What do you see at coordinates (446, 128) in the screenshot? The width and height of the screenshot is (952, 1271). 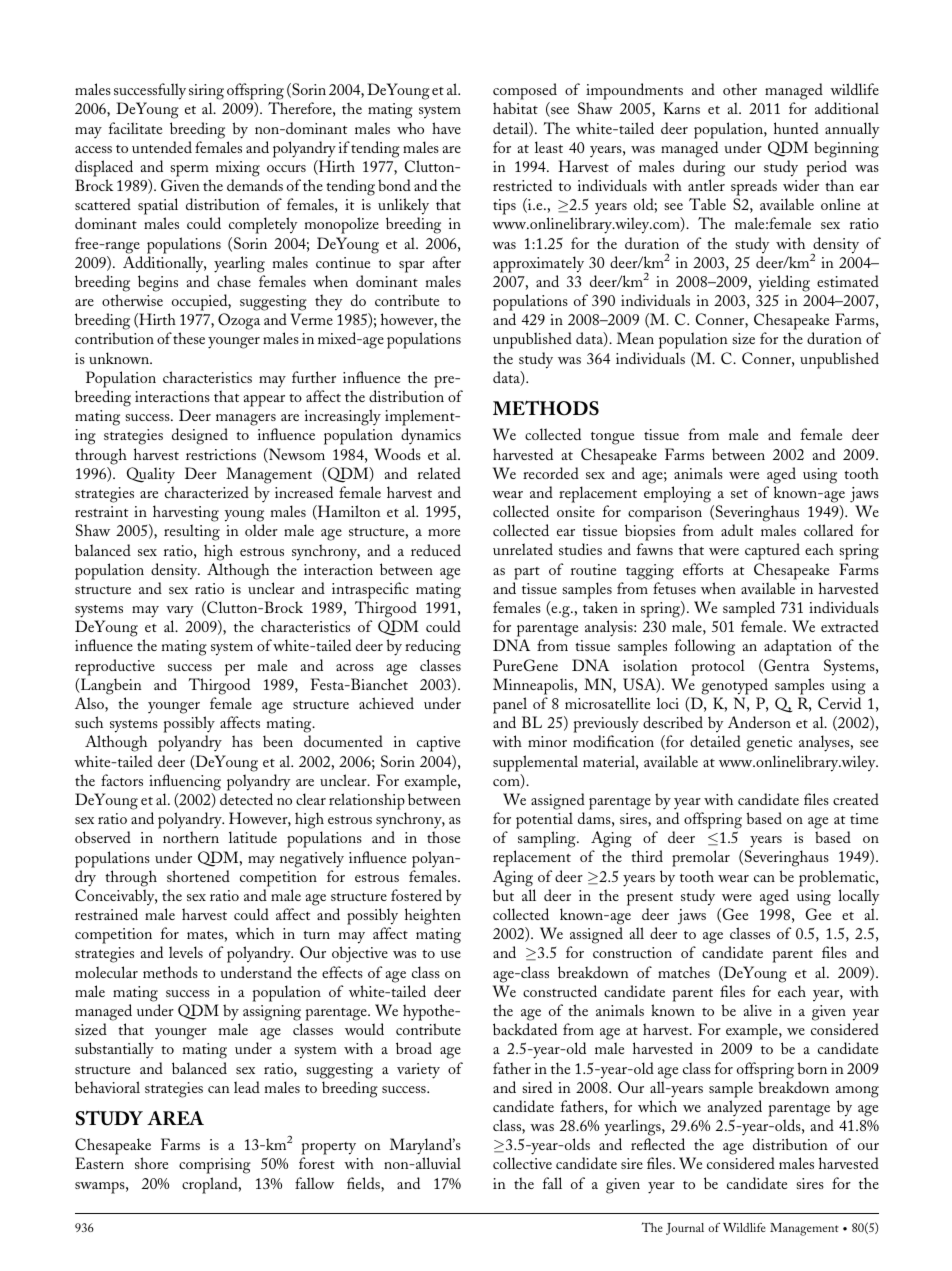 I see `have` at bounding box center [446, 128].
